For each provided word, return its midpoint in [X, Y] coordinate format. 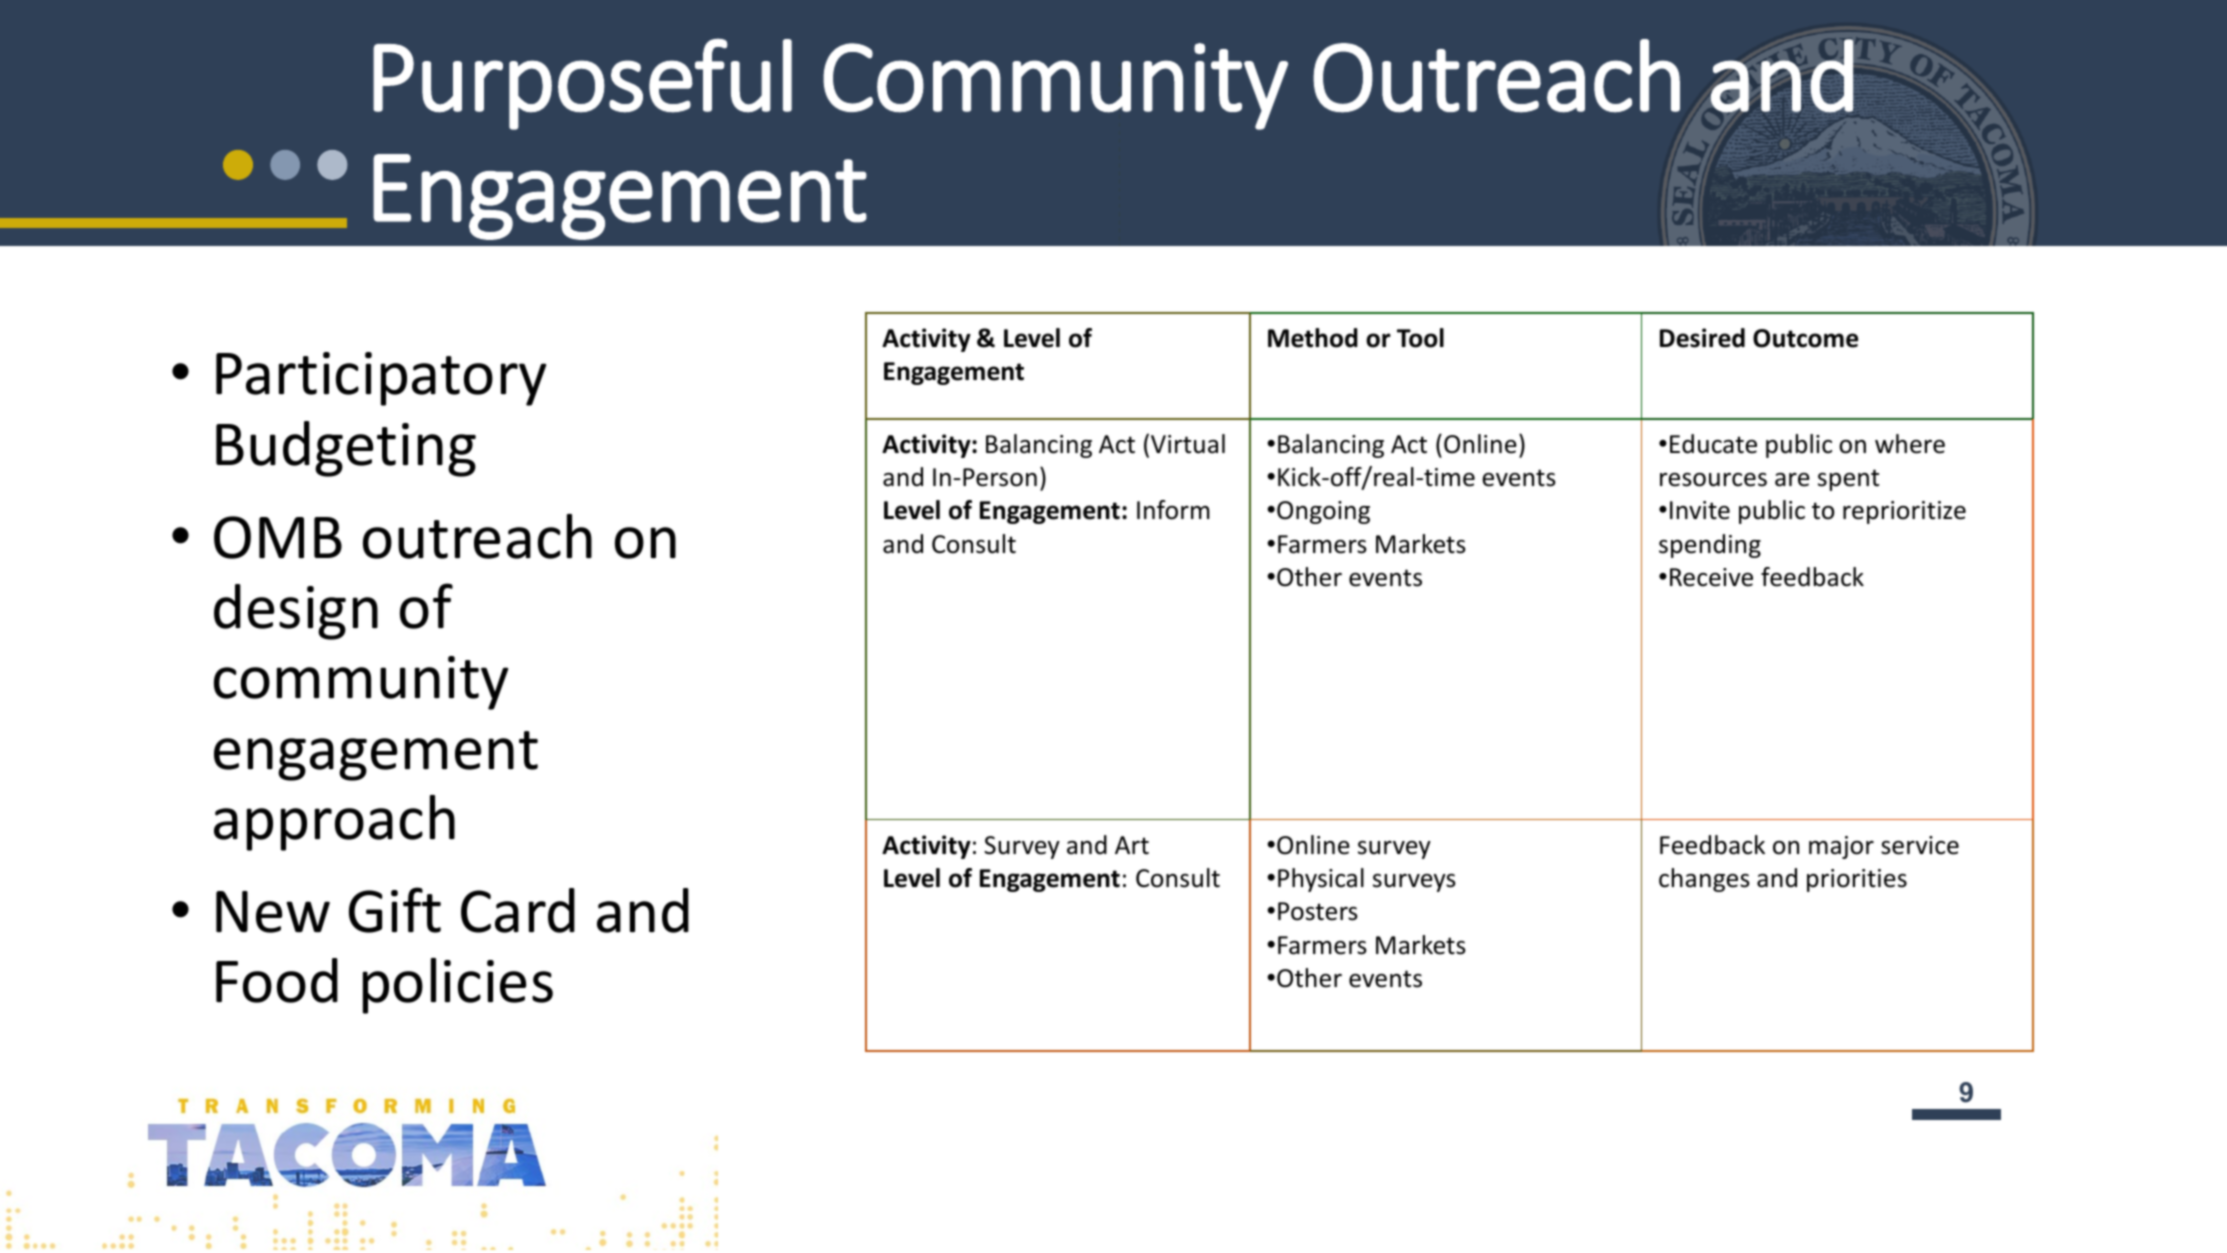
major [1841, 847]
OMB [278, 537]
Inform [1173, 510]
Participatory [381, 379]
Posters [1318, 911]
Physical [1321, 880]
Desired [1702, 338]
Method [1313, 338]
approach [334, 823]
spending [1710, 546]
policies [458, 986]
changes [1704, 880]
